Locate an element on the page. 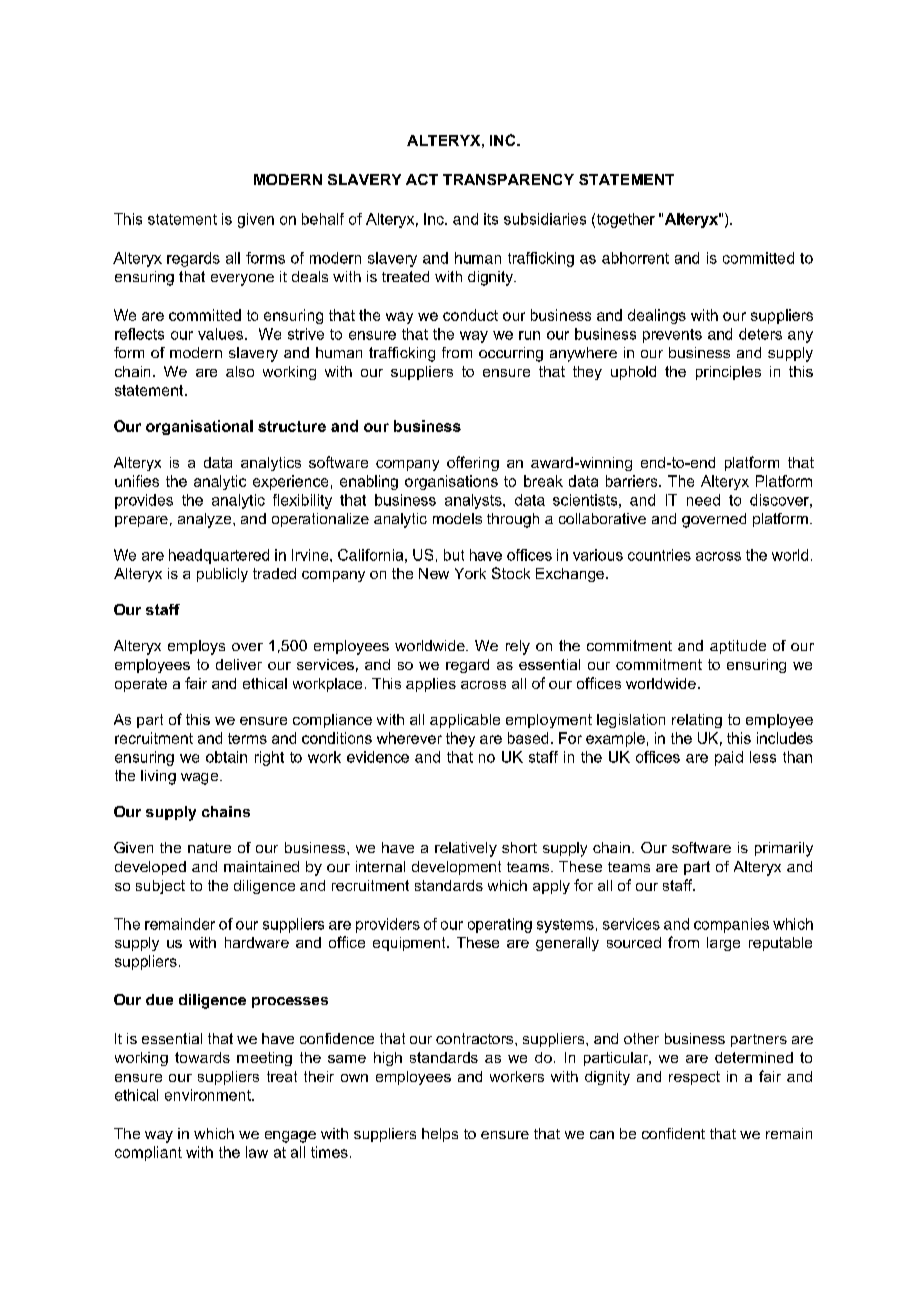 The height and width of the image is (1308, 924). everyone is located at coordinates (242, 280).
